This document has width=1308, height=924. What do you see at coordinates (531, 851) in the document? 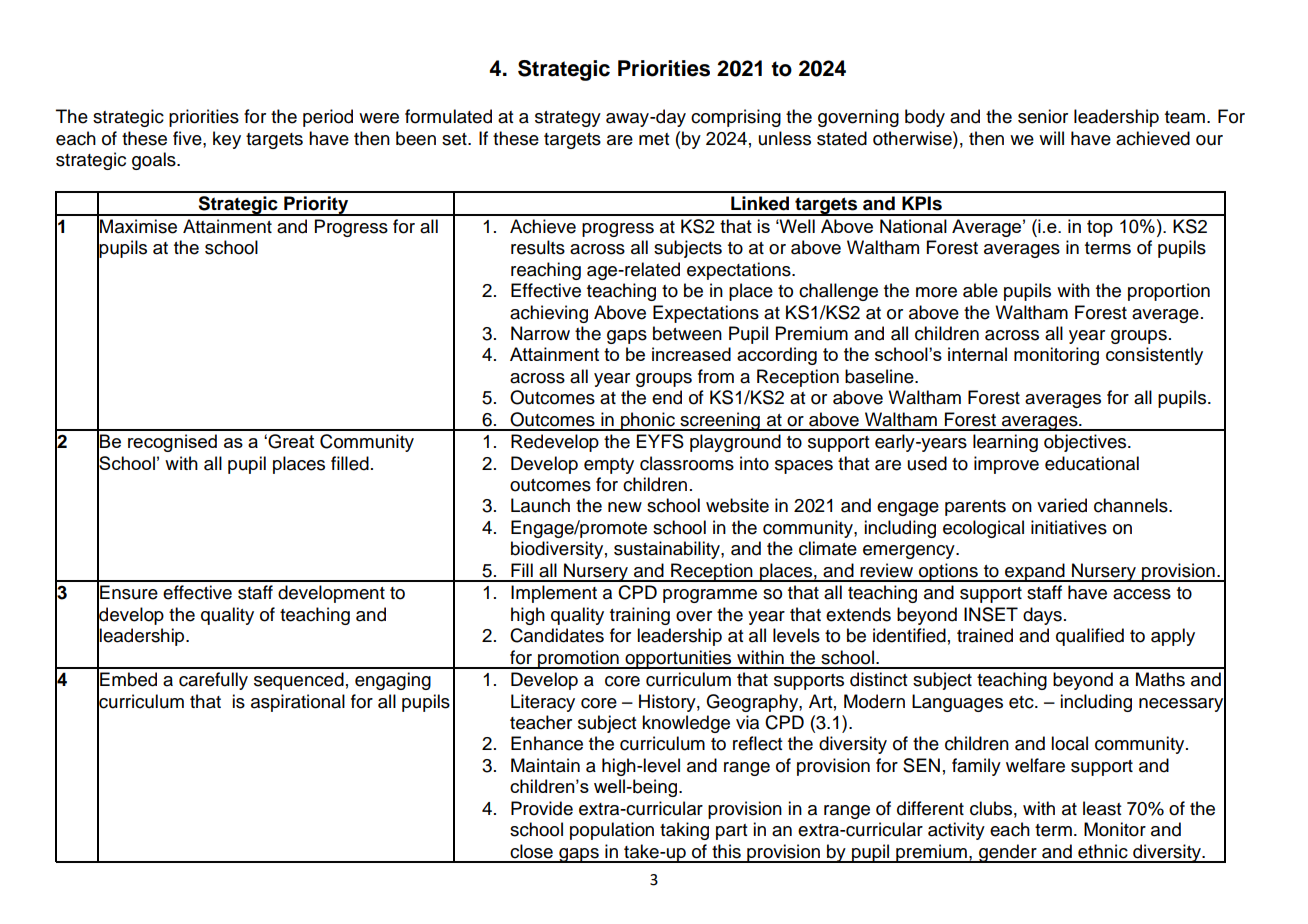
I see `close` at bounding box center [531, 851].
